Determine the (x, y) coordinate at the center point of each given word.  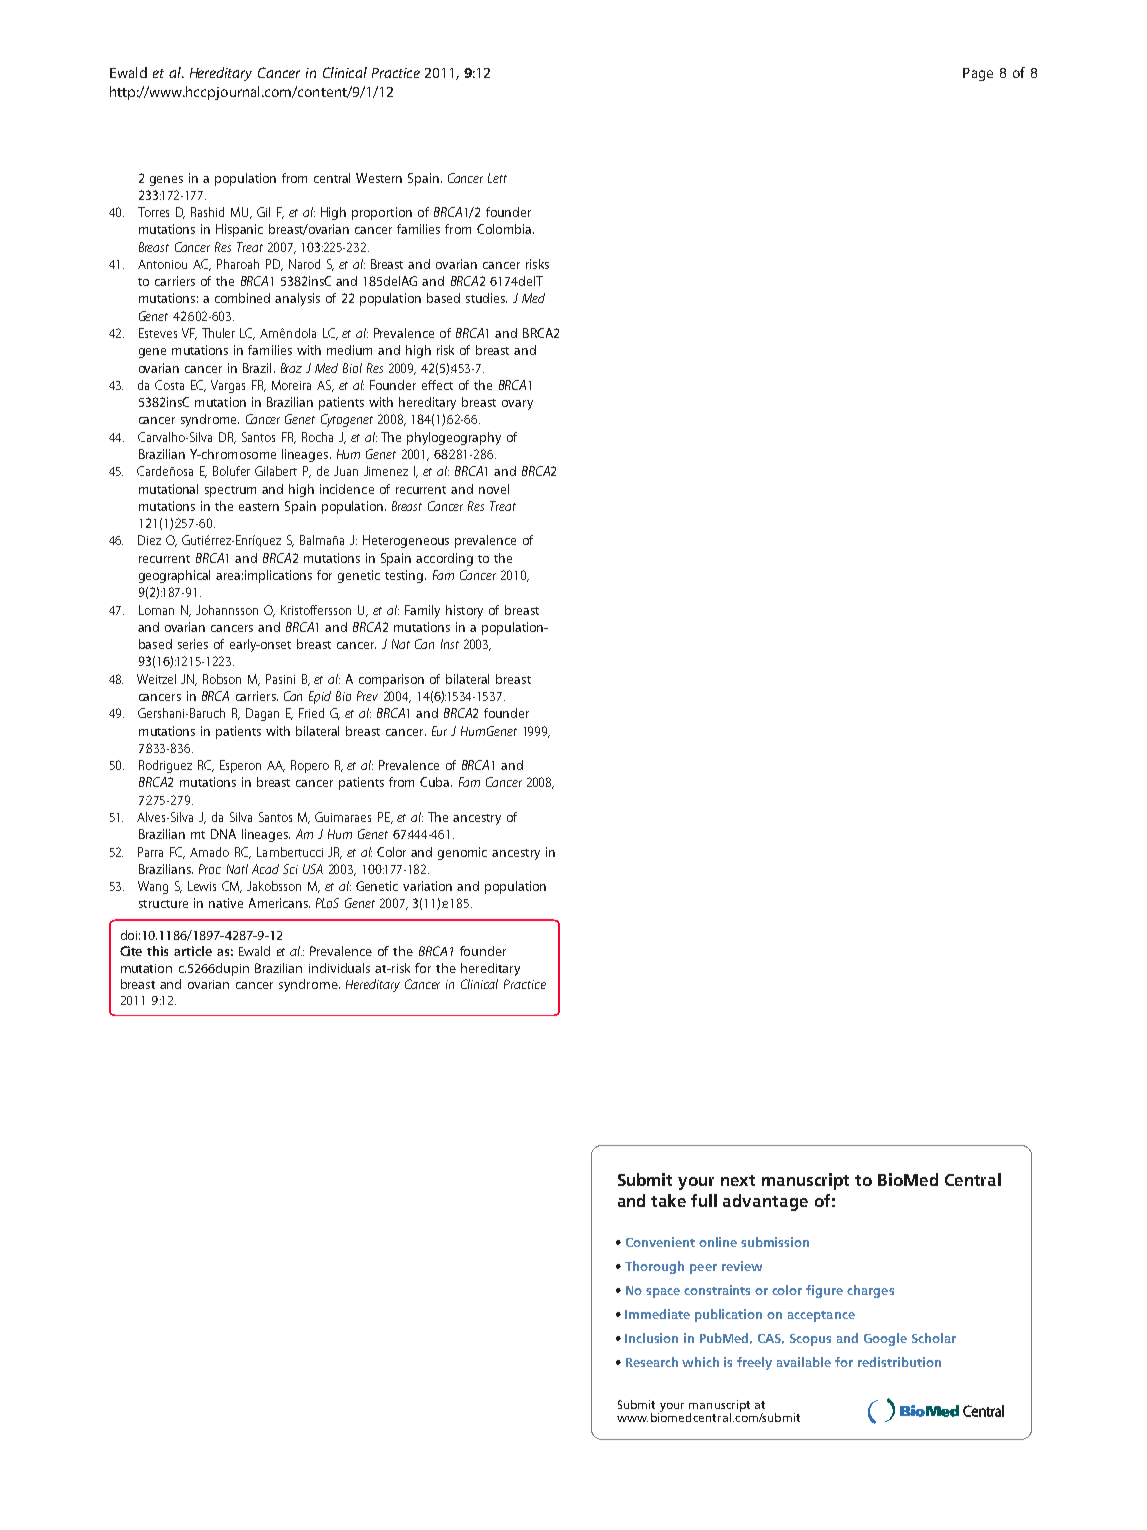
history (464, 611)
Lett (497, 178)
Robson (222, 679)
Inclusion (651, 1338)
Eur (439, 731)
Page (978, 74)
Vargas (228, 386)
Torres (153, 212)
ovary (517, 405)
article (193, 951)
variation (427, 886)
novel (494, 489)
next (738, 1180)
